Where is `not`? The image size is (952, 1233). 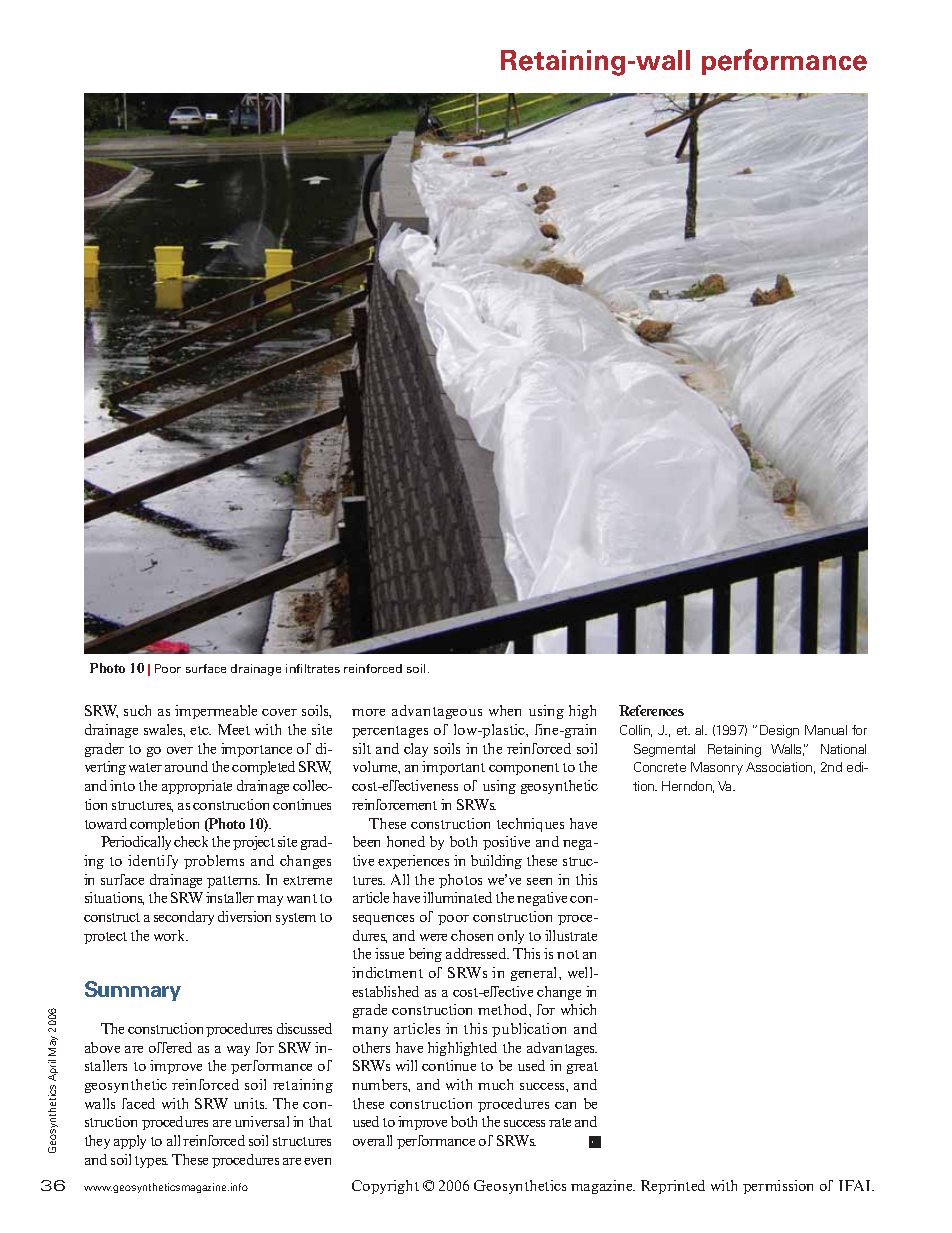 not is located at coordinates (568, 954).
